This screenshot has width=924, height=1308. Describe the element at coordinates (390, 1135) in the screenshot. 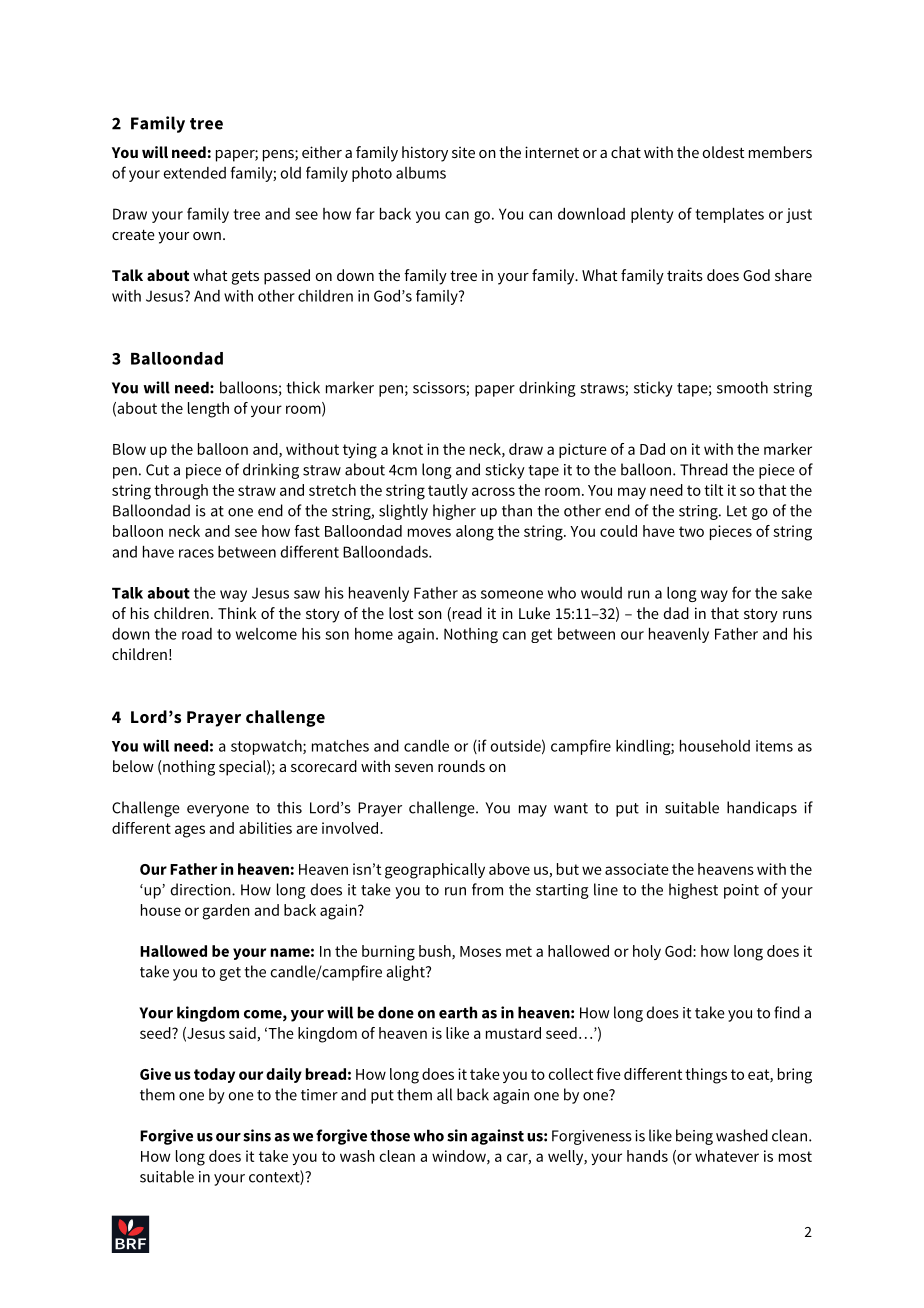

I see `those` at that location.
